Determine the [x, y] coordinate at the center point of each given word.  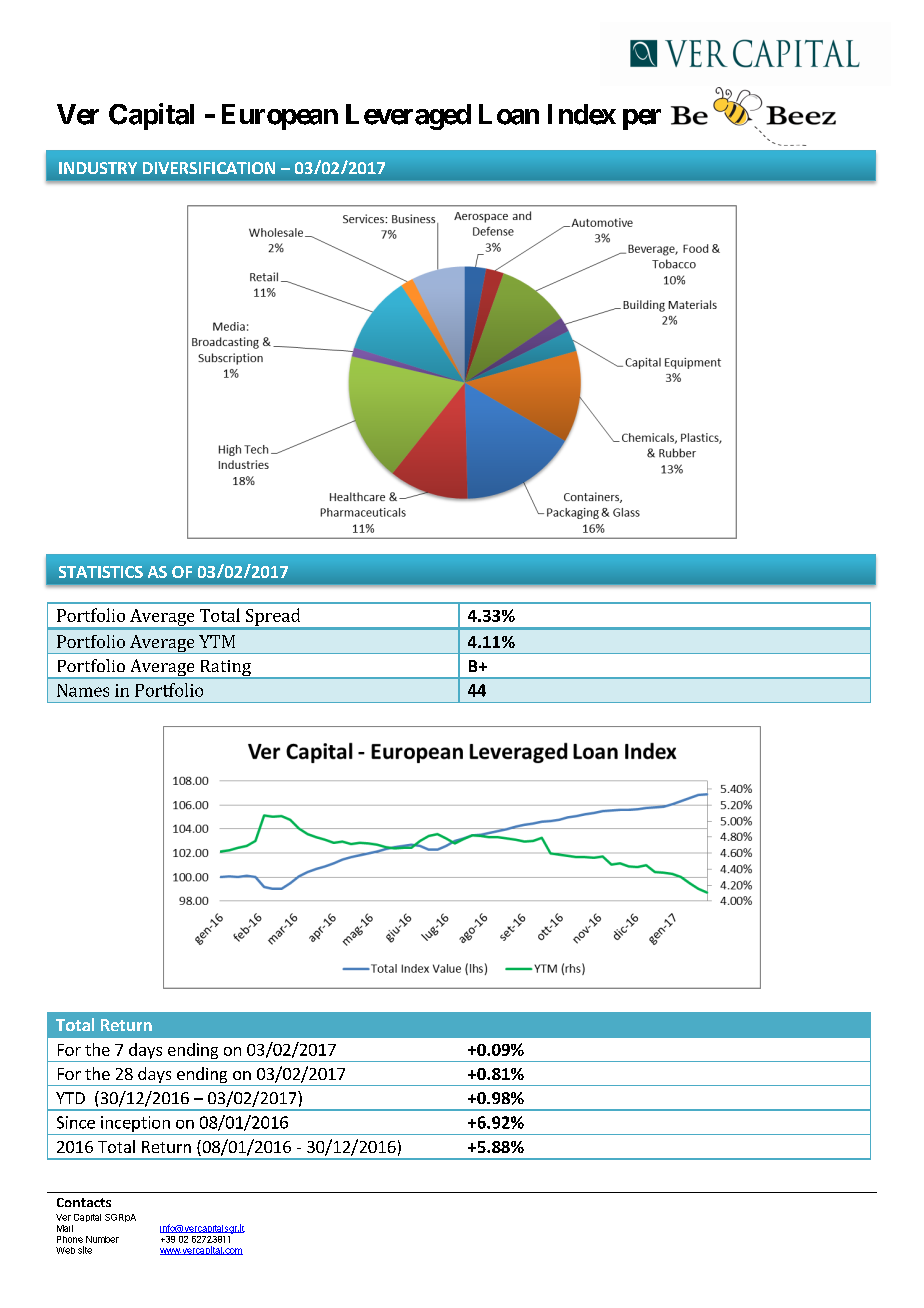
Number [102, 1239]
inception [135, 1124]
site [85, 1250]
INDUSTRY [98, 168]
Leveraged [408, 117]
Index [582, 114]
